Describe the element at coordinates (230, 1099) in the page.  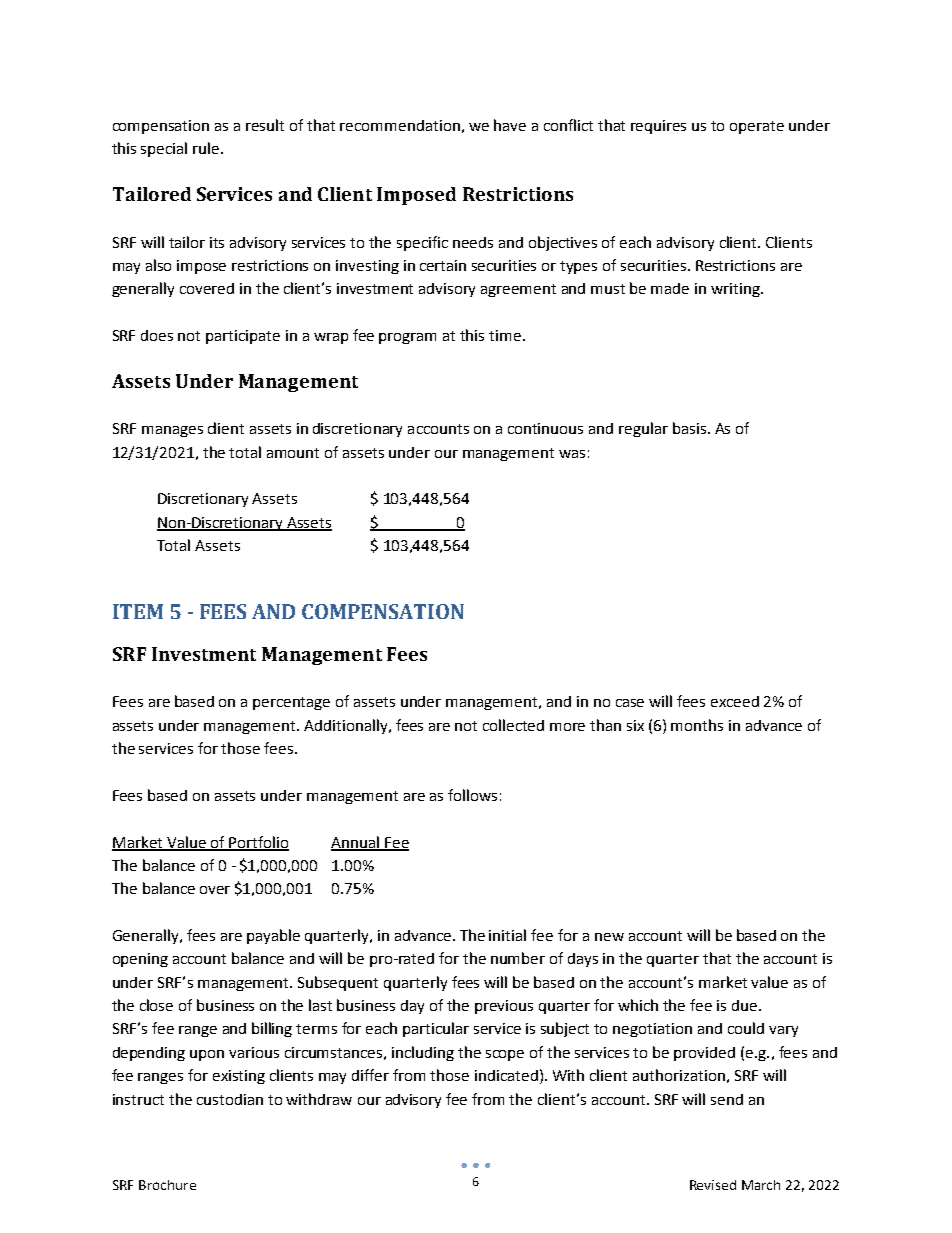
I see `custodian` at that location.
